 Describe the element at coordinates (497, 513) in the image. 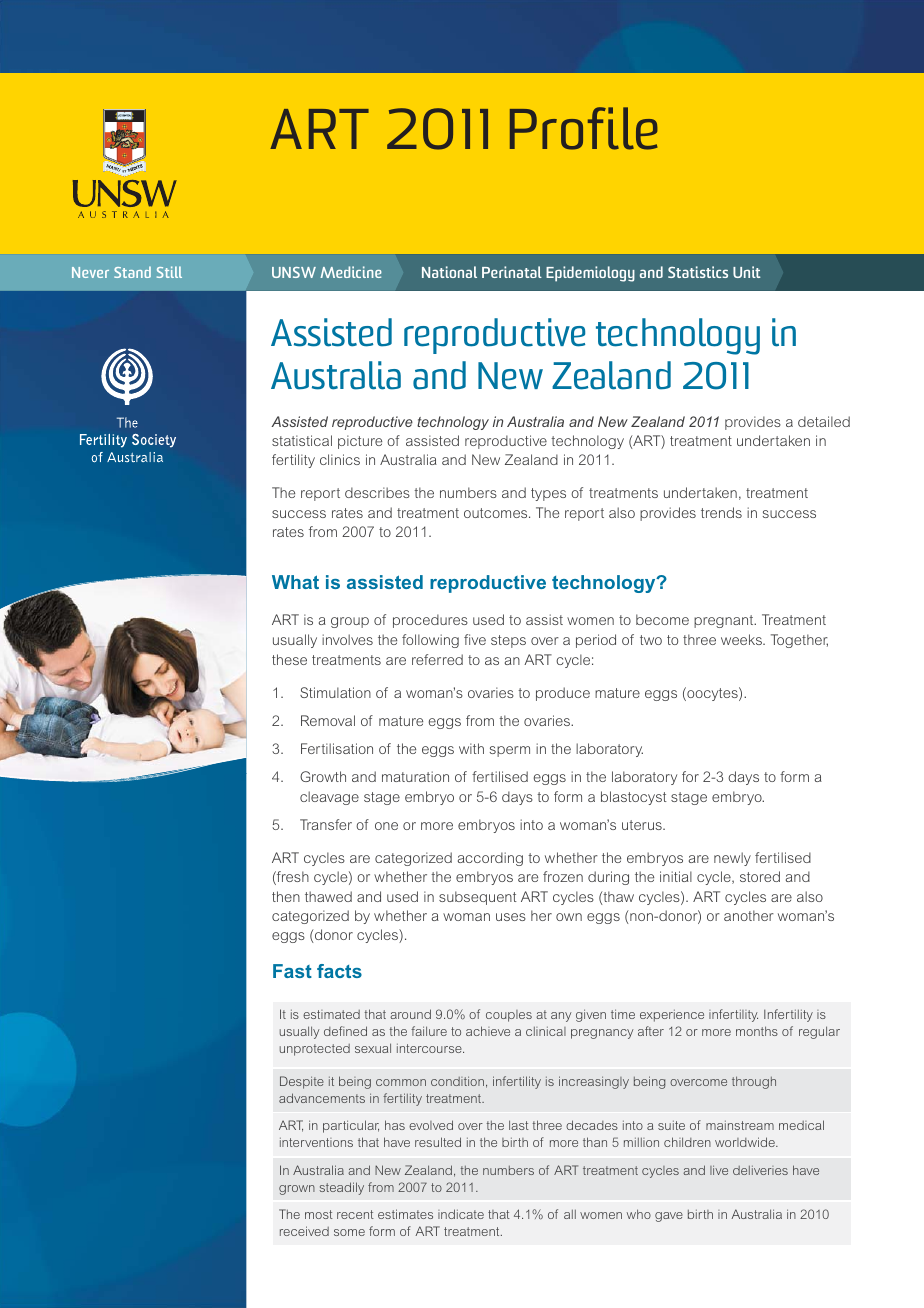

I see `outcomes` at that location.
